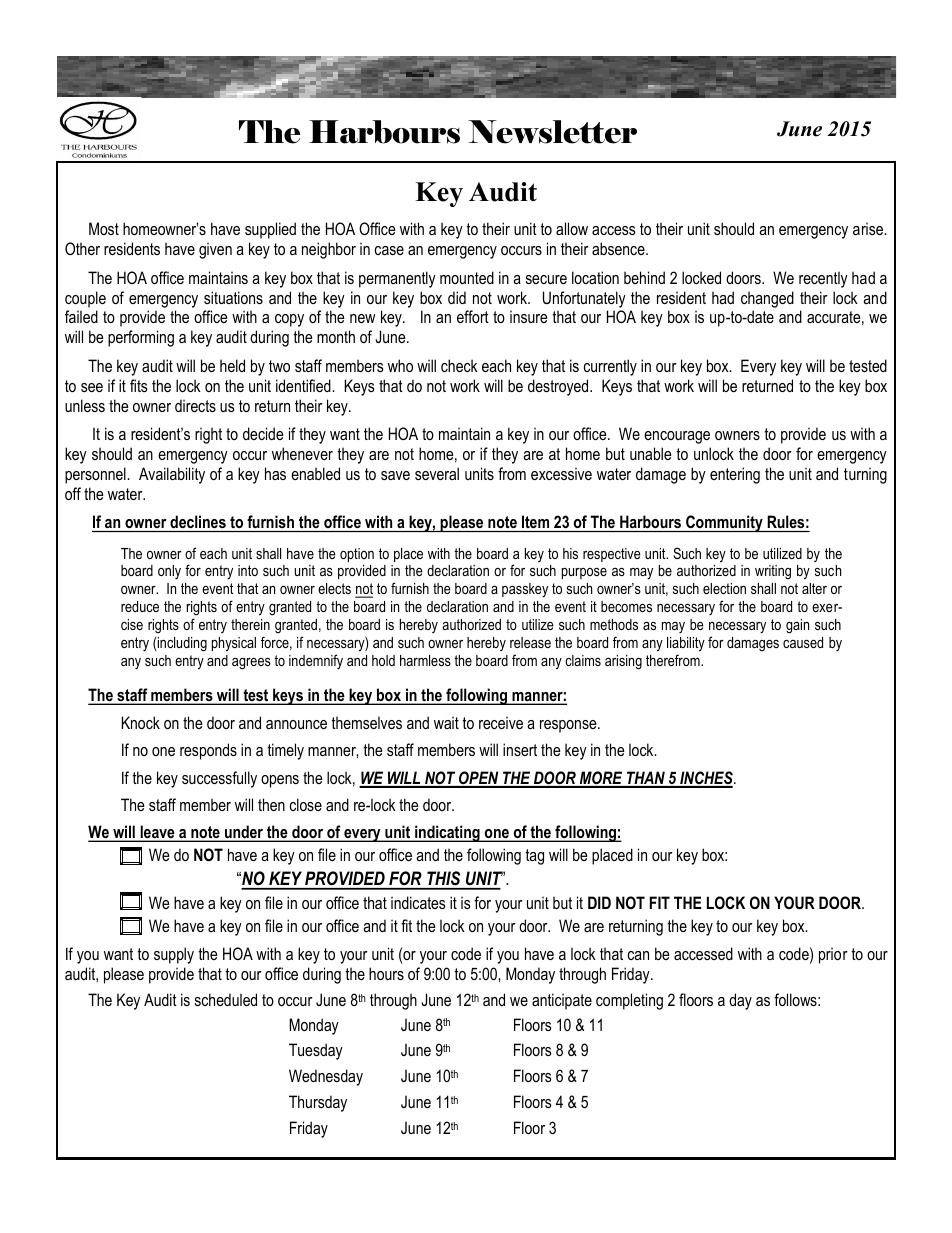  Describe the element at coordinates (869, 228) in the page. I see `arise` at that location.
